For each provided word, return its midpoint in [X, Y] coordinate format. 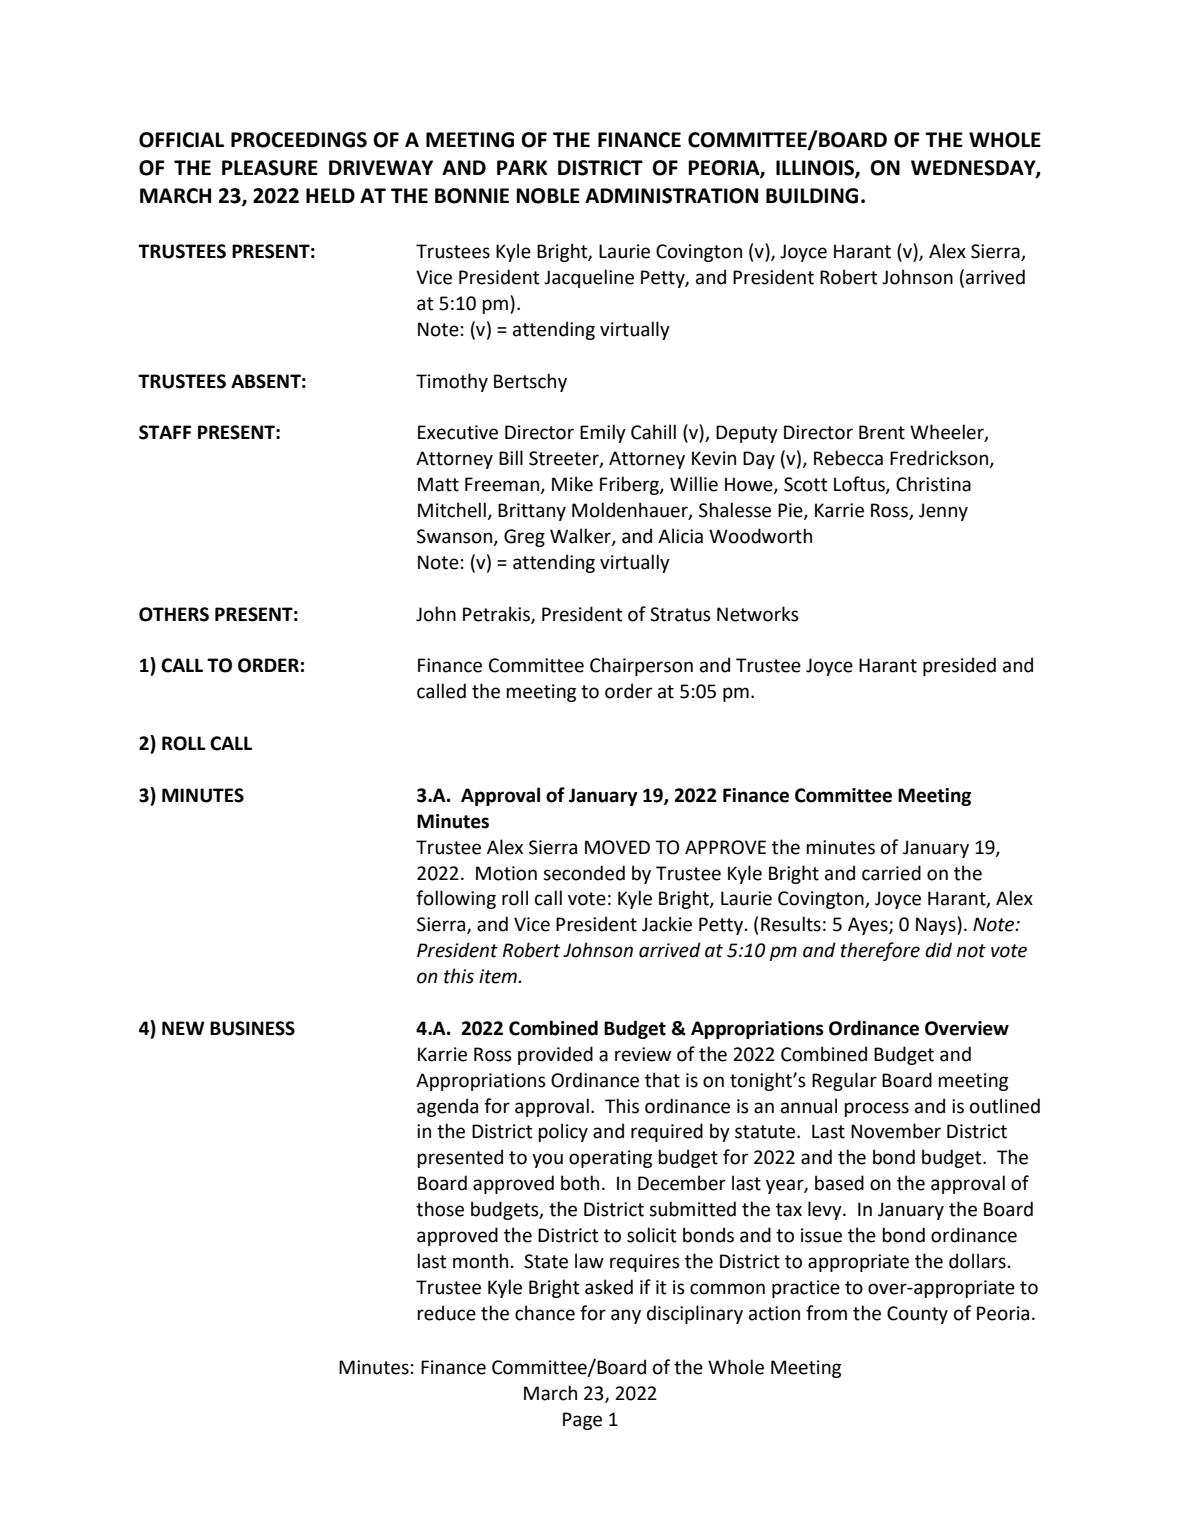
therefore [880, 951]
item [499, 976]
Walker [581, 537]
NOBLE [548, 196]
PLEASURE [270, 168]
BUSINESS [252, 1028]
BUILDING [812, 196]
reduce [446, 1313]
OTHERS [174, 614]
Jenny [943, 512]
